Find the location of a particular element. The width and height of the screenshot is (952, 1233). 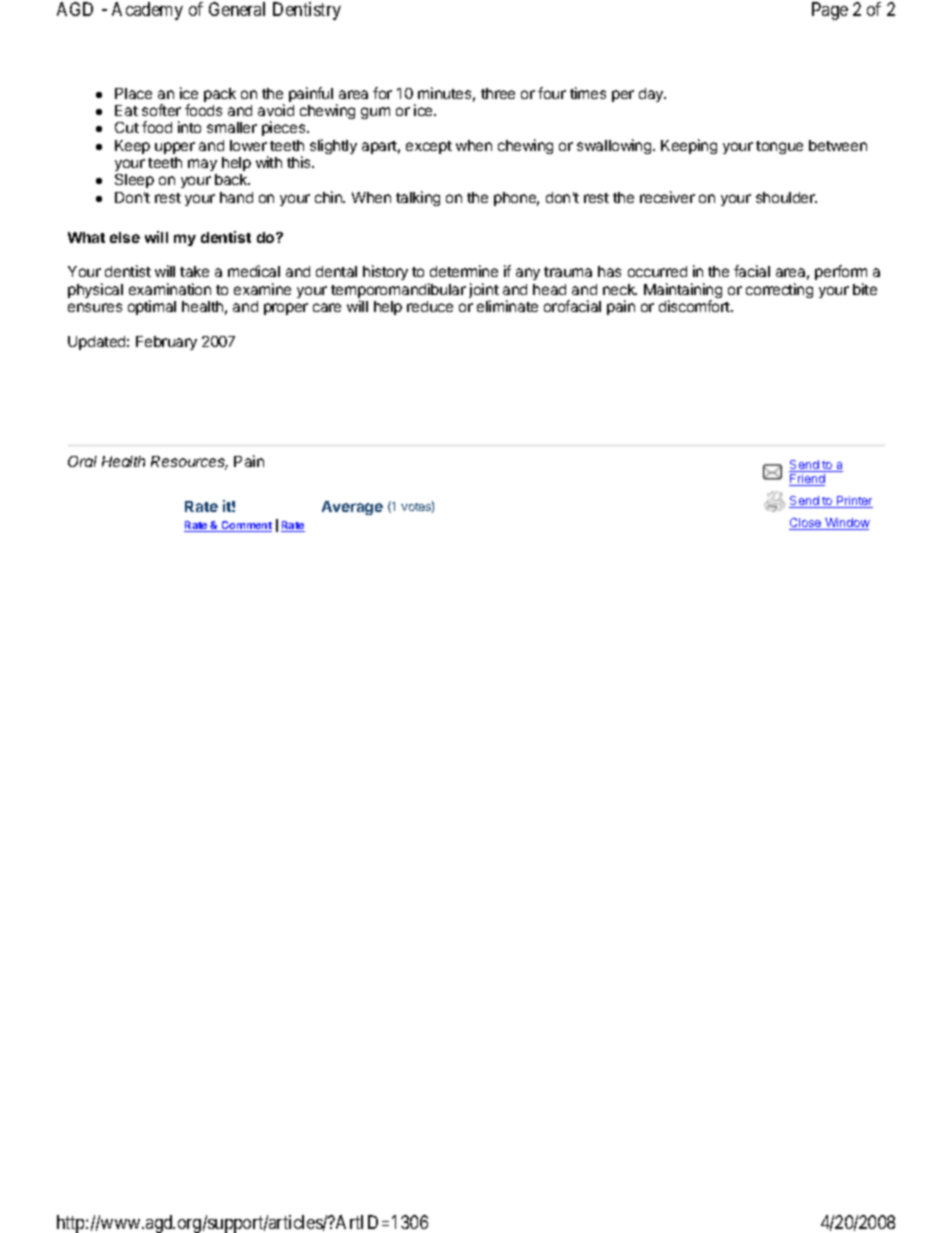

February is located at coordinates (166, 343).
